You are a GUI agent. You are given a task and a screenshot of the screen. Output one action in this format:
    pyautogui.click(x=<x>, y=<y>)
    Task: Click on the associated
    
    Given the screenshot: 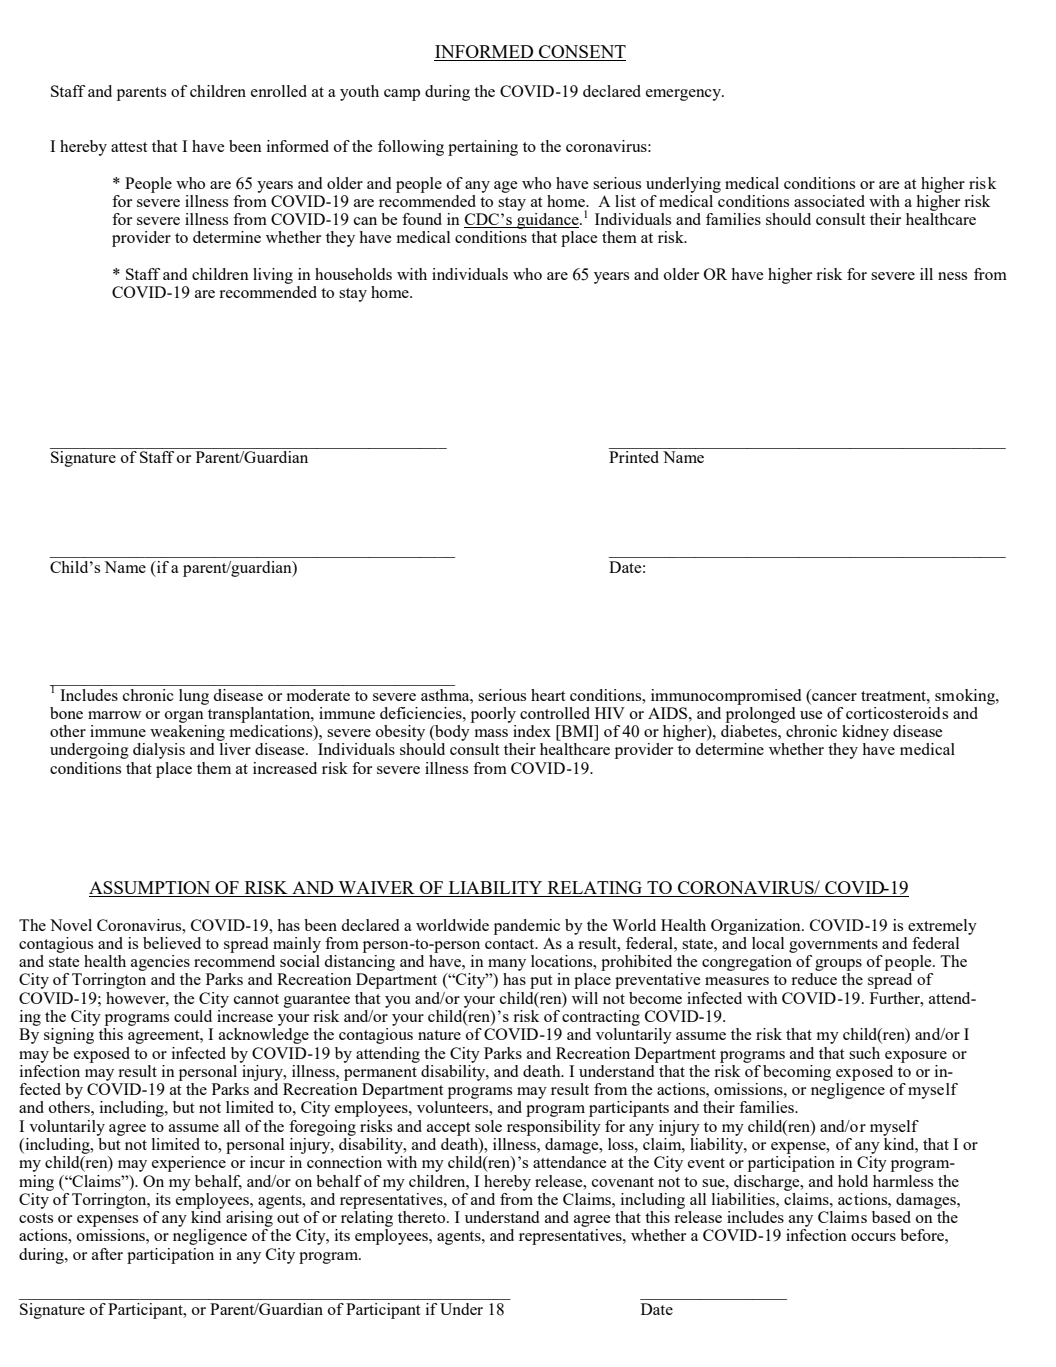 What is the action you would take?
    pyautogui.click(x=829, y=201)
